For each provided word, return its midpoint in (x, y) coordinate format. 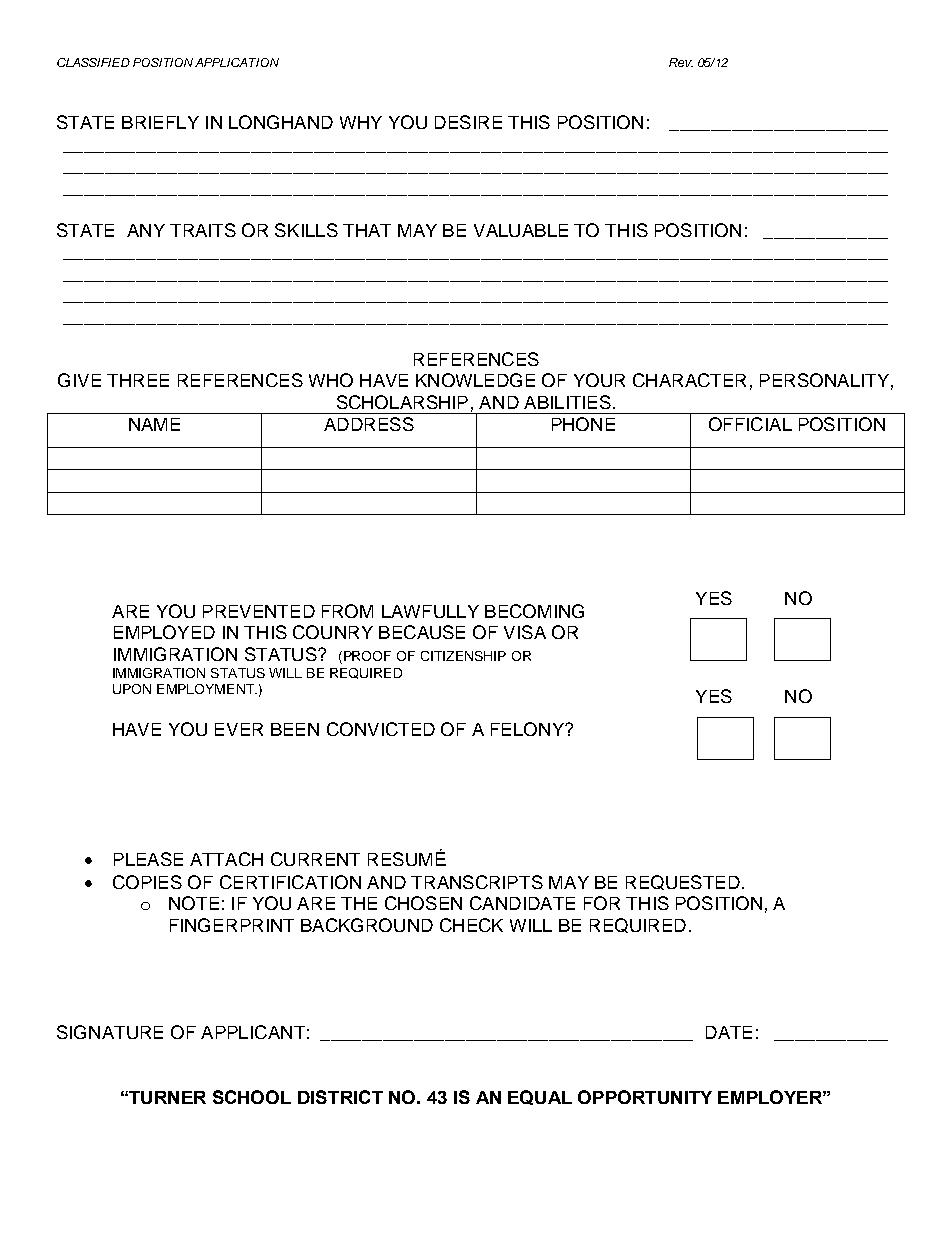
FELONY (528, 729)
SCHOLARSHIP (402, 402)
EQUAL (540, 1097)
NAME (154, 424)
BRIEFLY (160, 122)
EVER (239, 729)
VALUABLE (521, 230)
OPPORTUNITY (645, 1097)
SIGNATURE (110, 1032)
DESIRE (468, 122)
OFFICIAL (750, 424)
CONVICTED (381, 729)
